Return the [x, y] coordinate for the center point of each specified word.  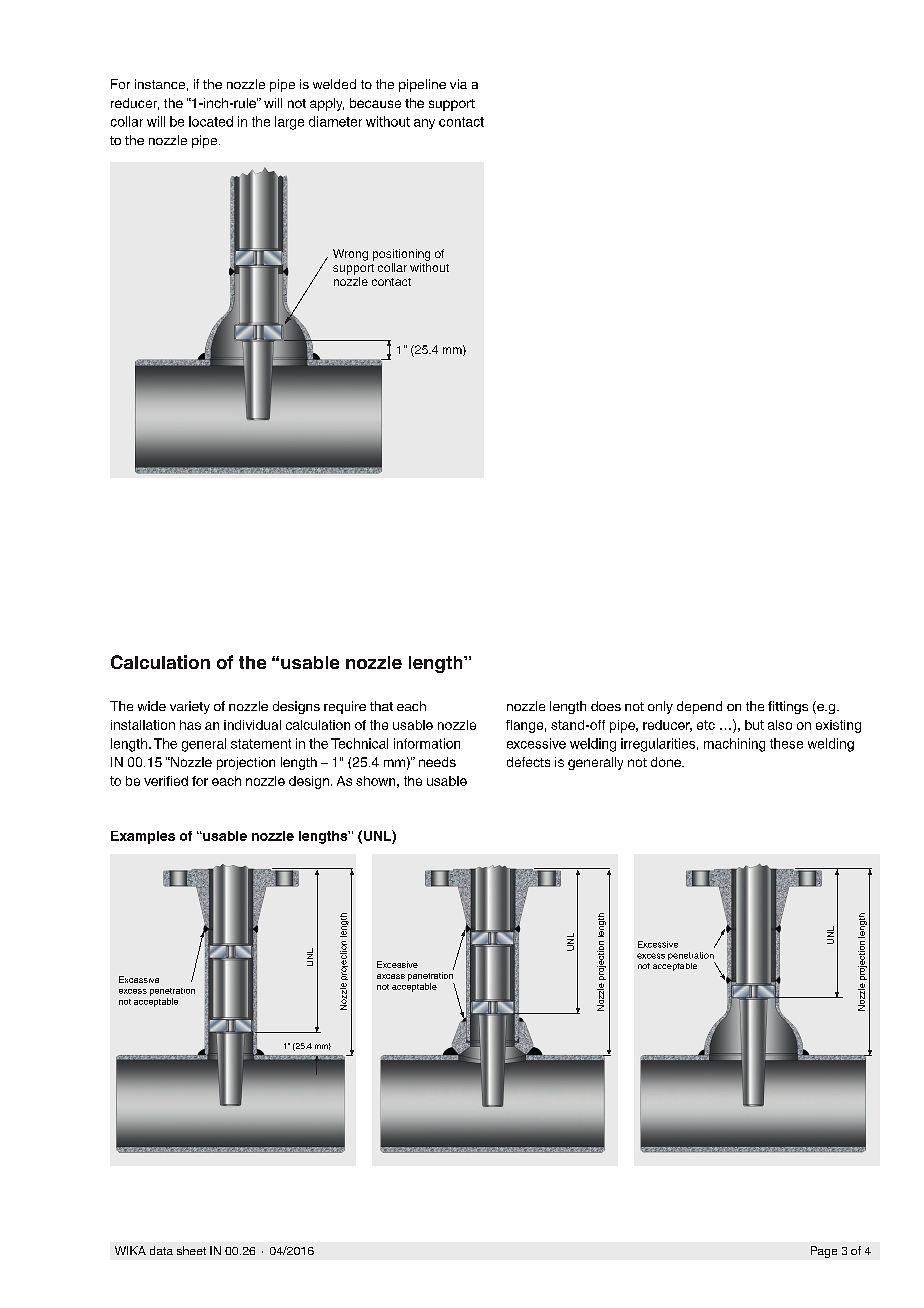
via [458, 84]
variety [190, 707]
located [211, 121]
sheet [191, 1250]
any [424, 124]
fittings [788, 707]
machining [734, 745]
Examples [143, 837]
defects [528, 762]
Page [824, 1252]
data [161, 1250]
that [381, 706]
